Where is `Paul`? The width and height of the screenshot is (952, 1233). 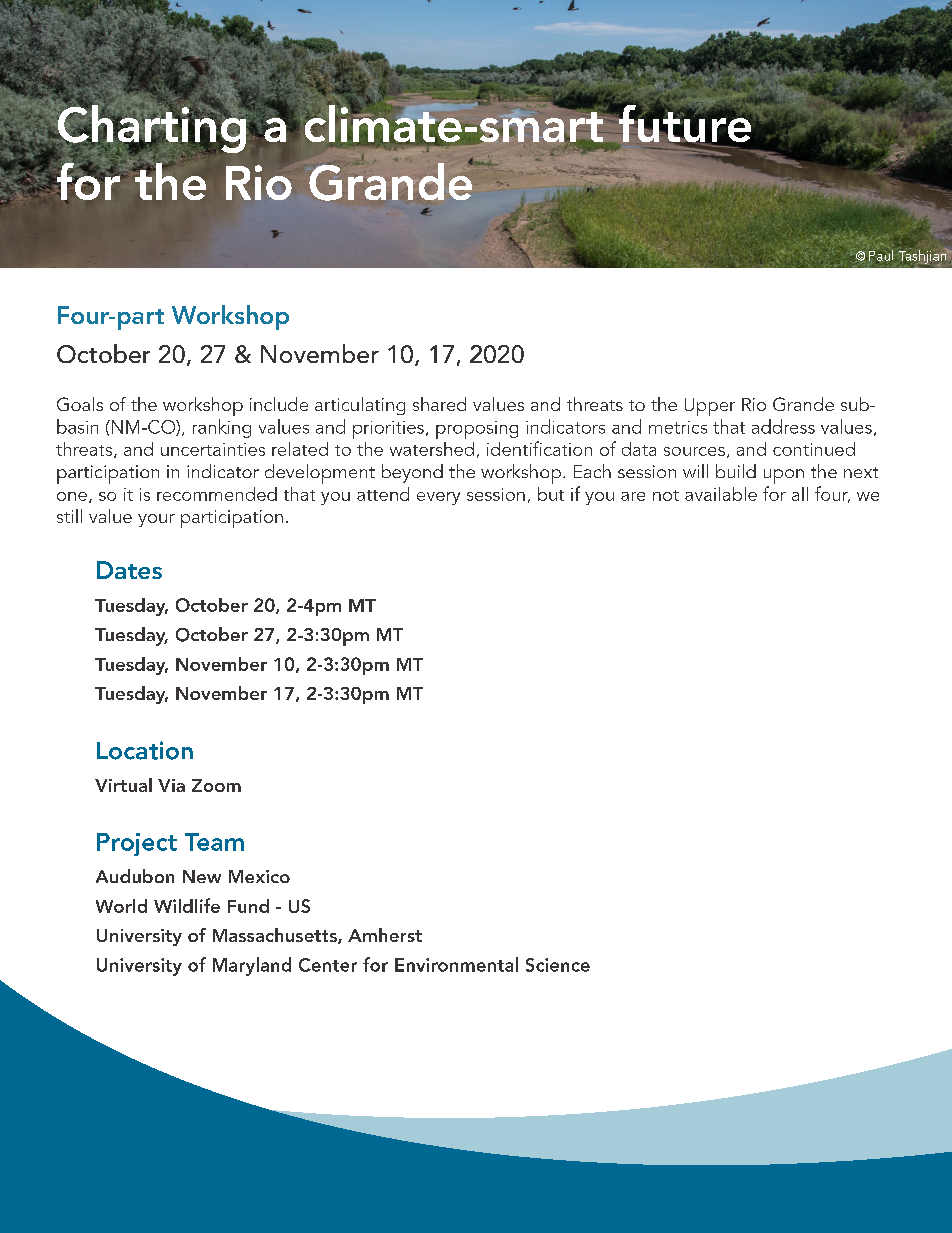 Paul is located at coordinates (881, 255).
